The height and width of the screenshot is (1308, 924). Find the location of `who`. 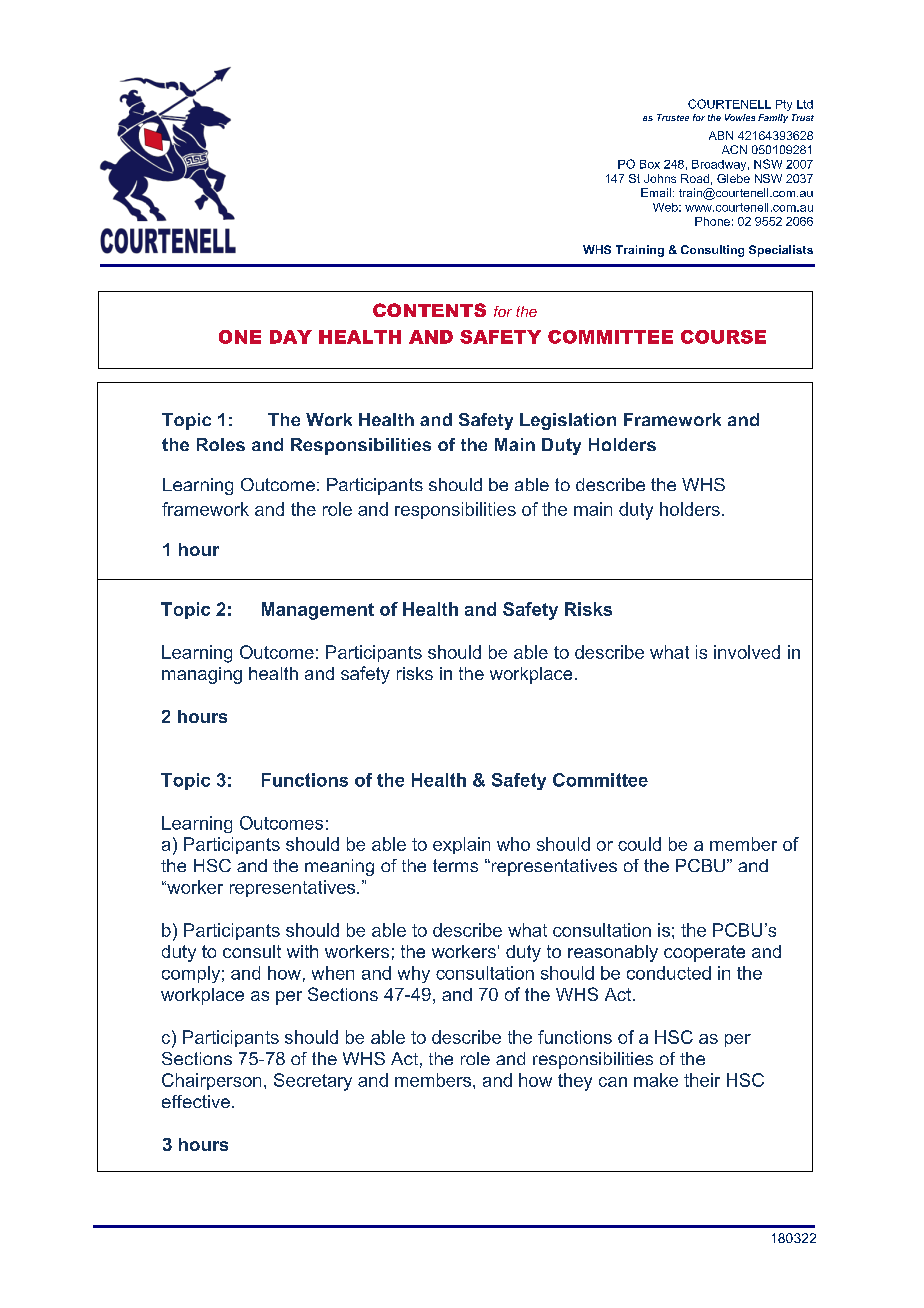

who is located at coordinates (513, 844).
